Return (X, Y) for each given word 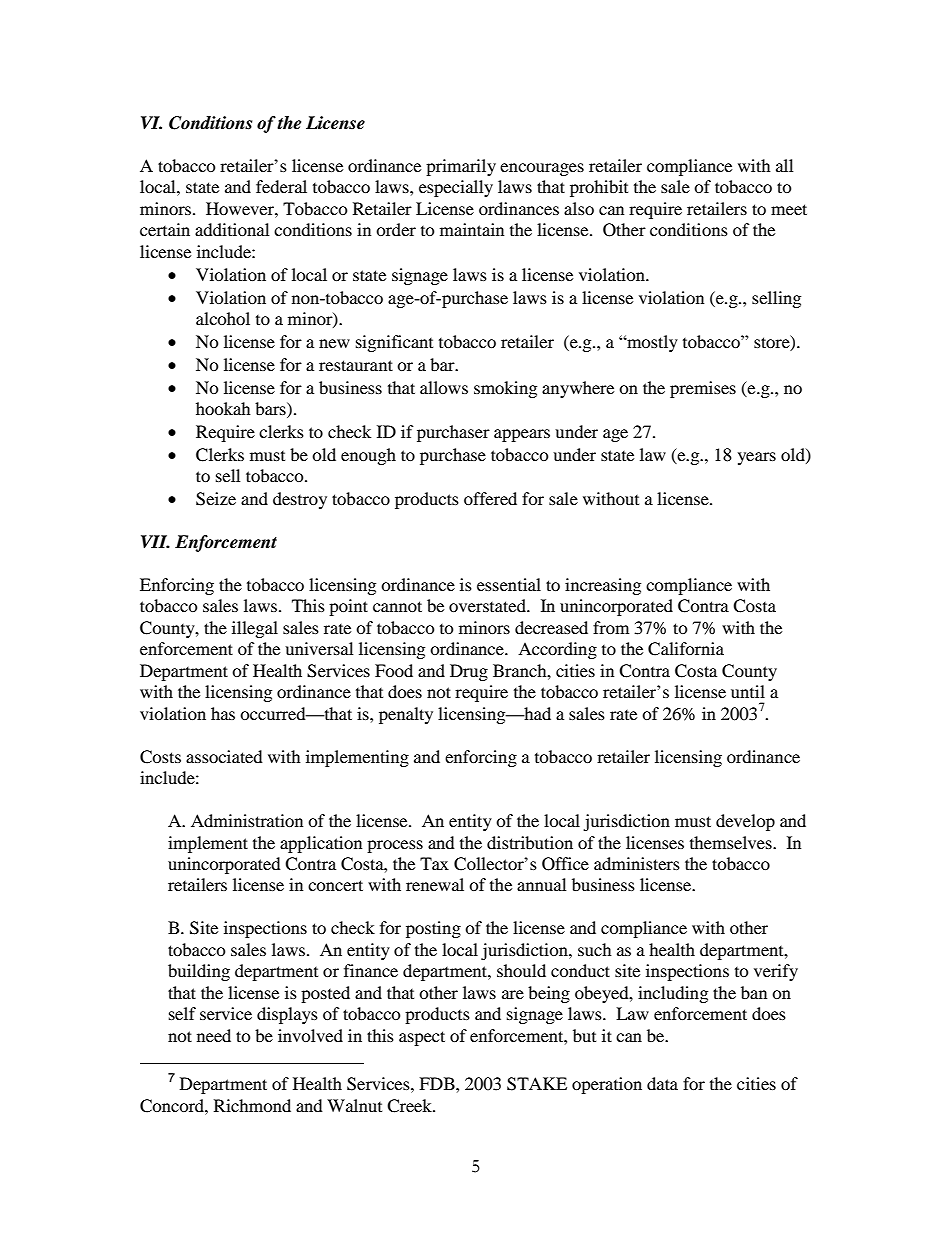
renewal (435, 884)
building (199, 972)
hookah (223, 408)
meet (789, 209)
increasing (603, 586)
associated (224, 756)
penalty (406, 715)
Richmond (252, 1105)
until (748, 691)
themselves (732, 842)
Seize (216, 499)
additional (232, 229)
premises (703, 389)
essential (509, 584)
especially (456, 188)
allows (444, 387)
